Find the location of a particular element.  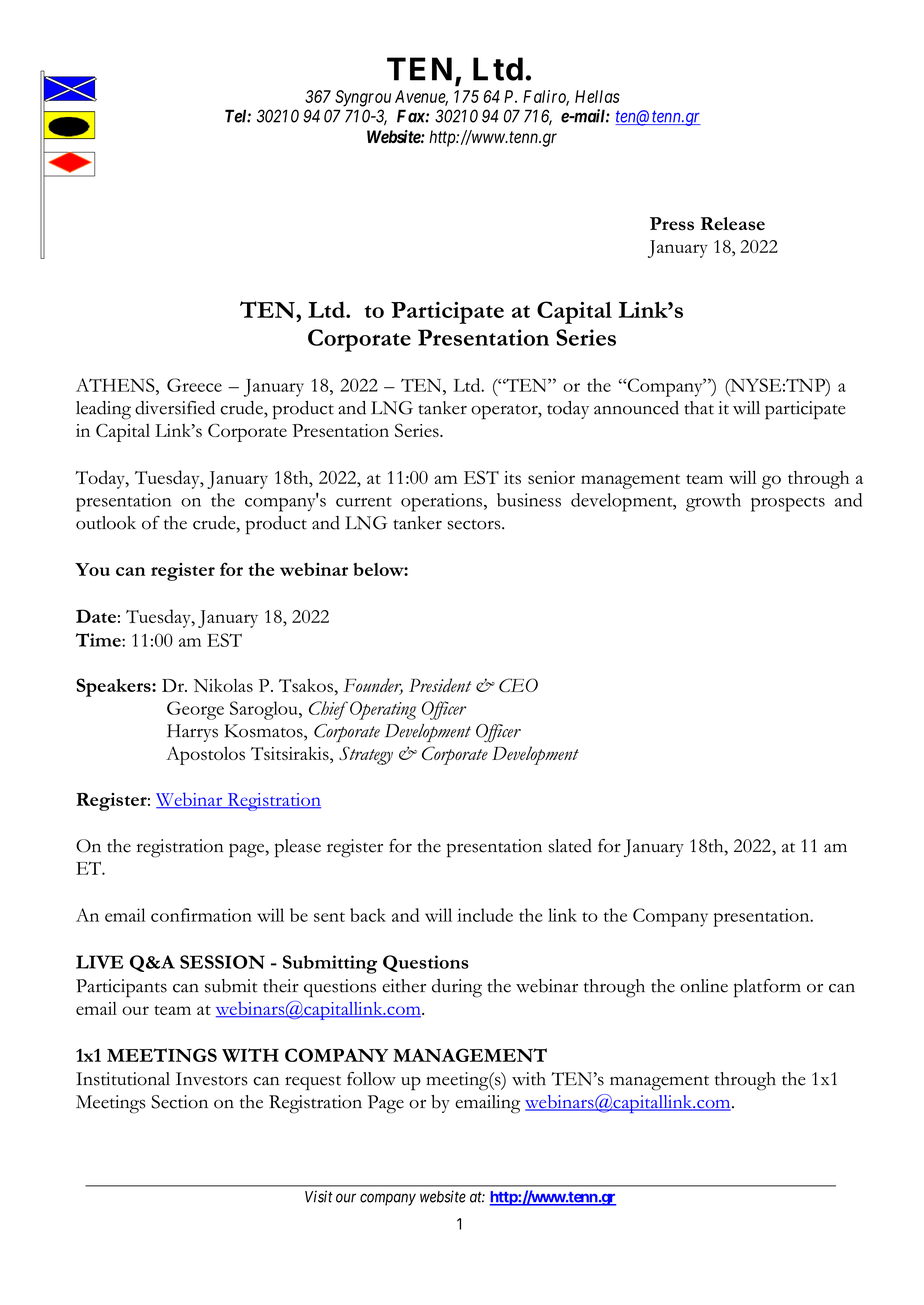

Nikolas is located at coordinates (223, 685).
